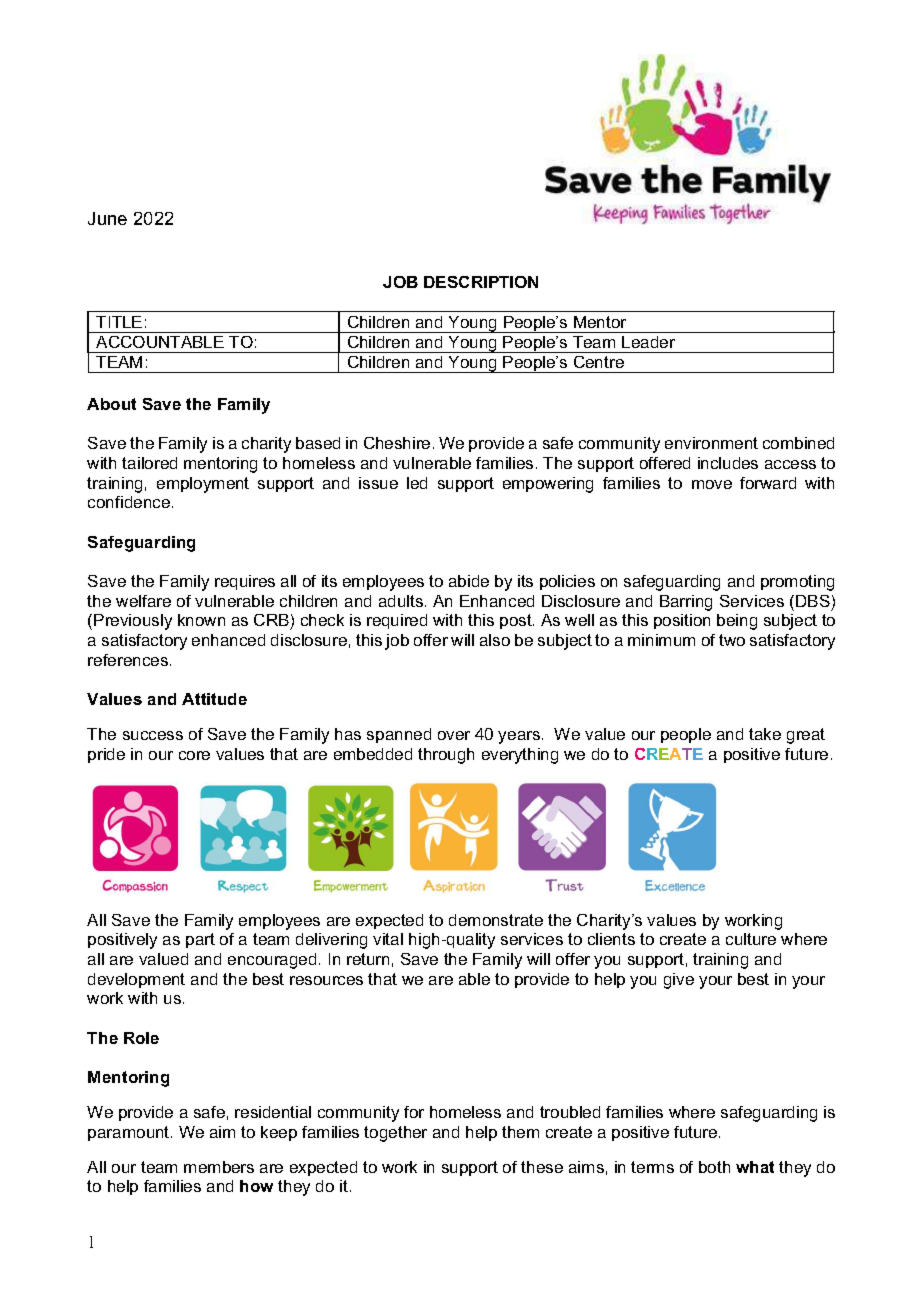 The image size is (924, 1308). Describe the element at coordinates (107, 218) in the image. I see `June` at that location.
